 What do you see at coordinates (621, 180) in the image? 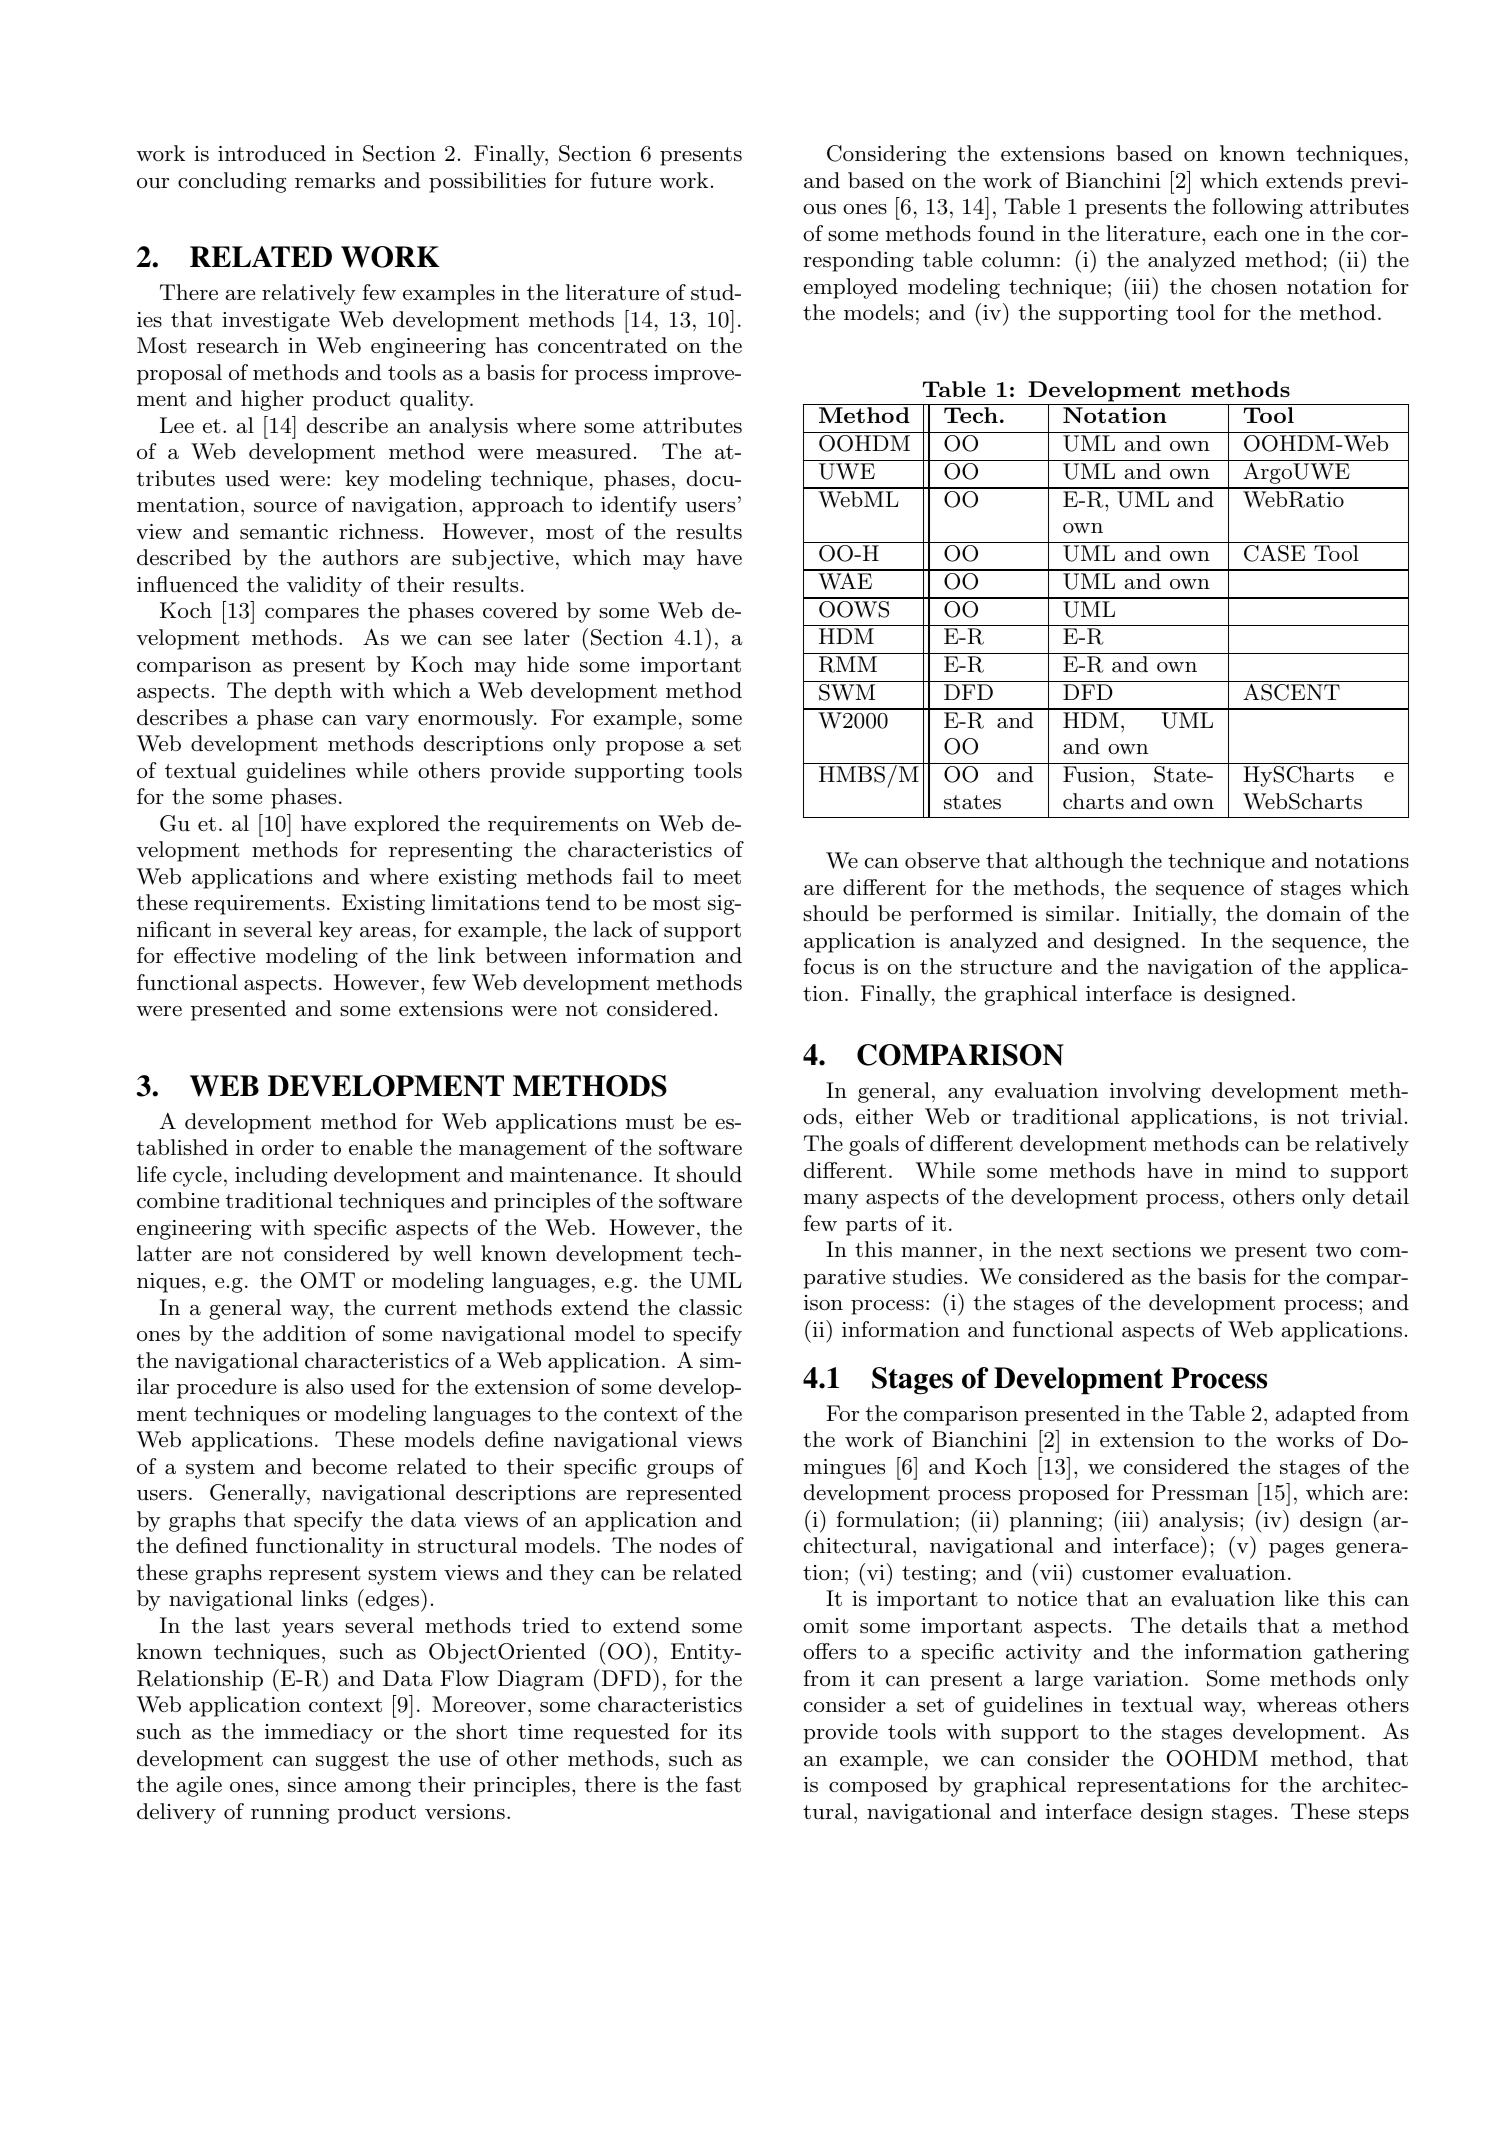
I see `future` at bounding box center [621, 180].
